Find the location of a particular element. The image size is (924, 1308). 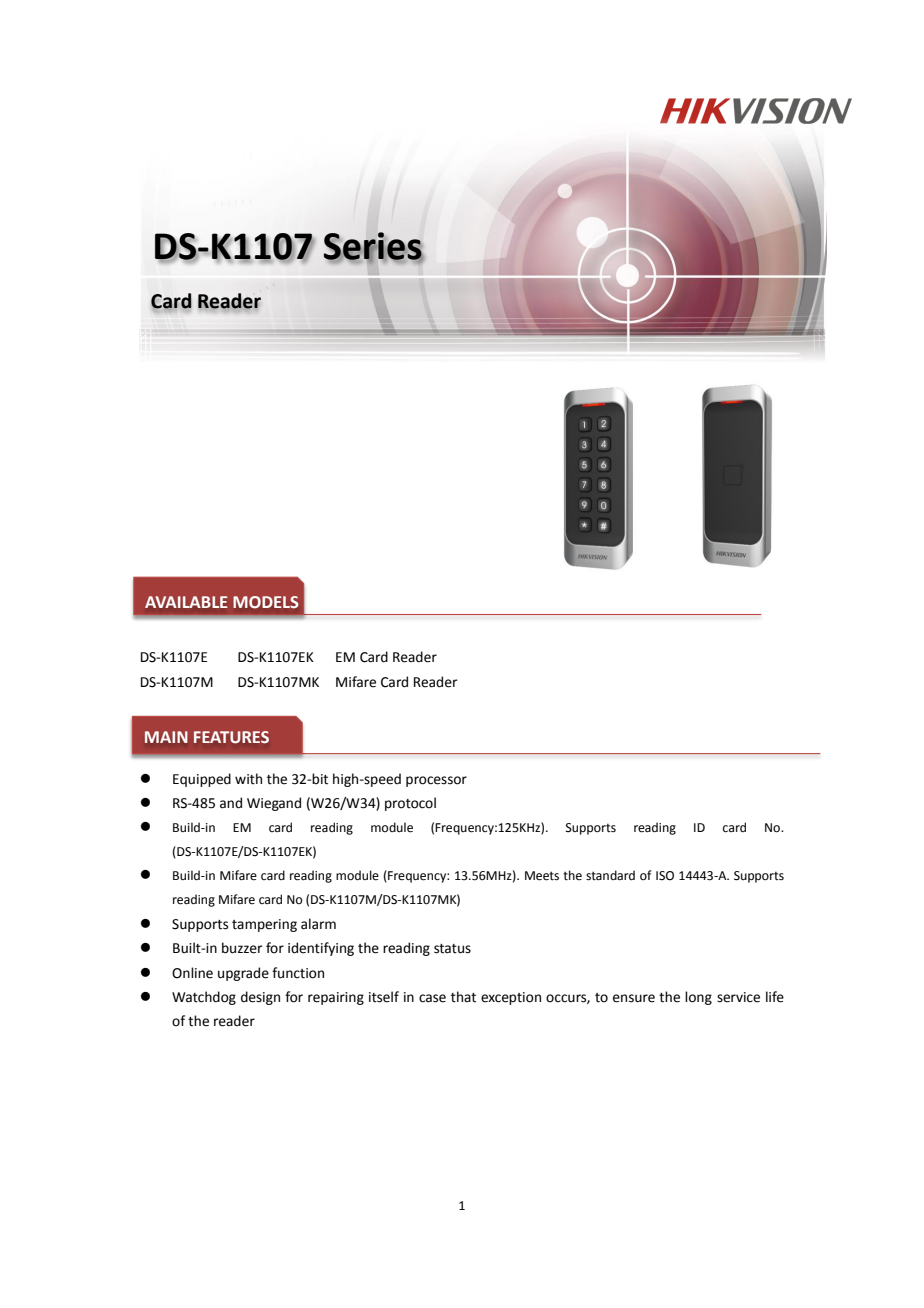

FEATURES is located at coordinates (231, 737).
